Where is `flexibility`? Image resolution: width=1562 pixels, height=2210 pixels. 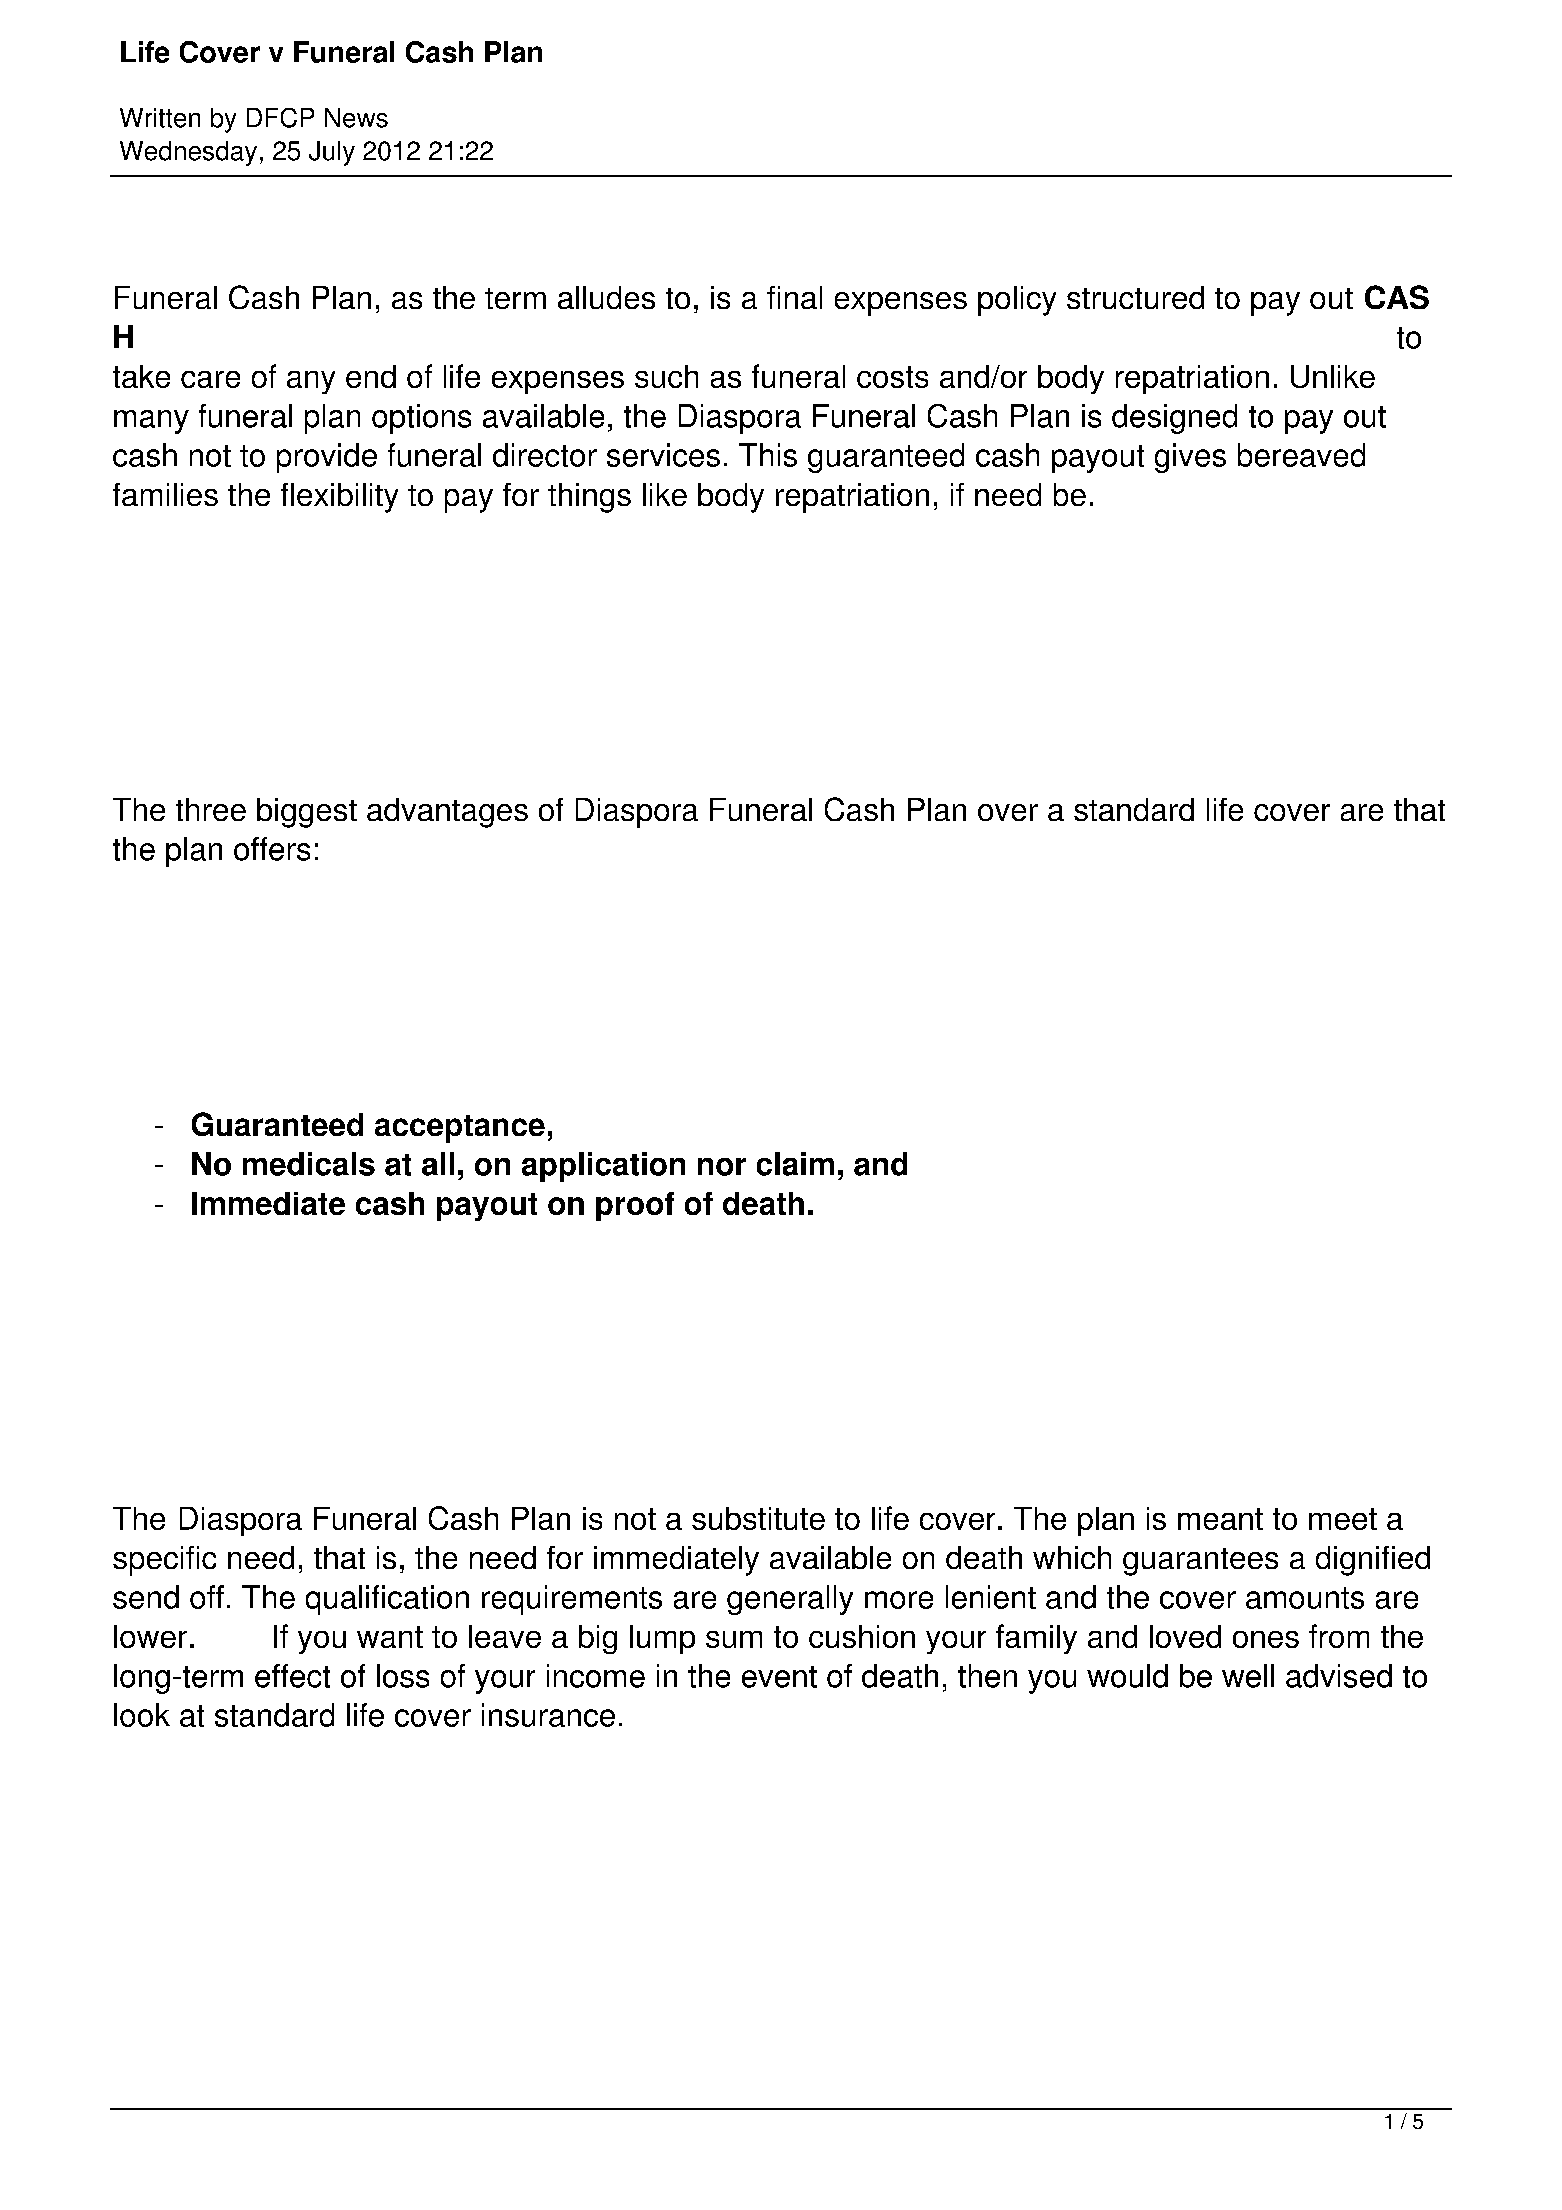
flexibility is located at coordinates (339, 498).
